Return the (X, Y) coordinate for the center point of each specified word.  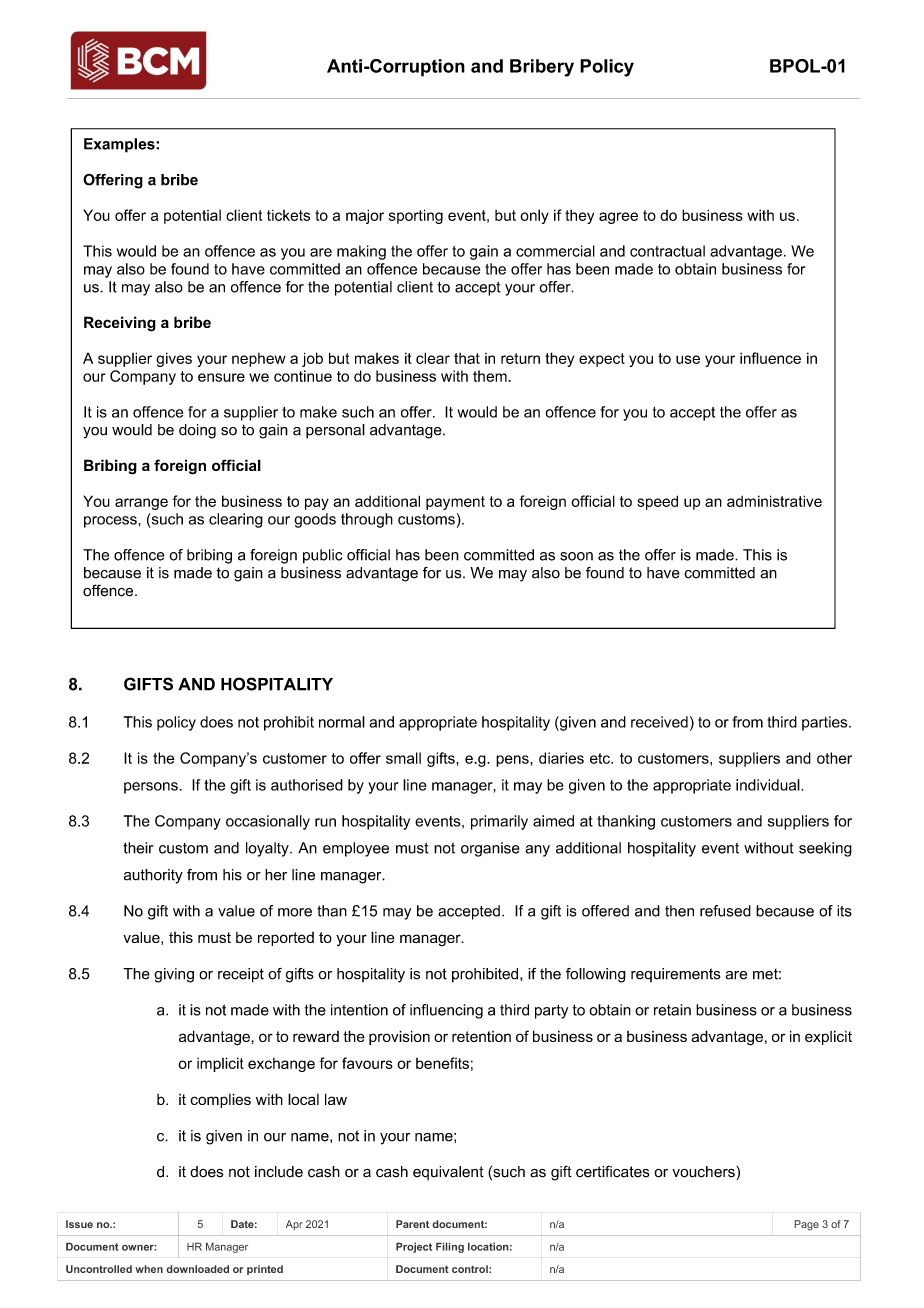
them (491, 376)
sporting (416, 216)
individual (769, 785)
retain (672, 1010)
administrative (774, 501)
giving (174, 975)
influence (770, 358)
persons (152, 788)
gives (174, 359)
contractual (667, 251)
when (149, 1269)
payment (455, 503)
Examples (120, 145)
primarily (499, 822)
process (111, 522)
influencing (446, 1011)
